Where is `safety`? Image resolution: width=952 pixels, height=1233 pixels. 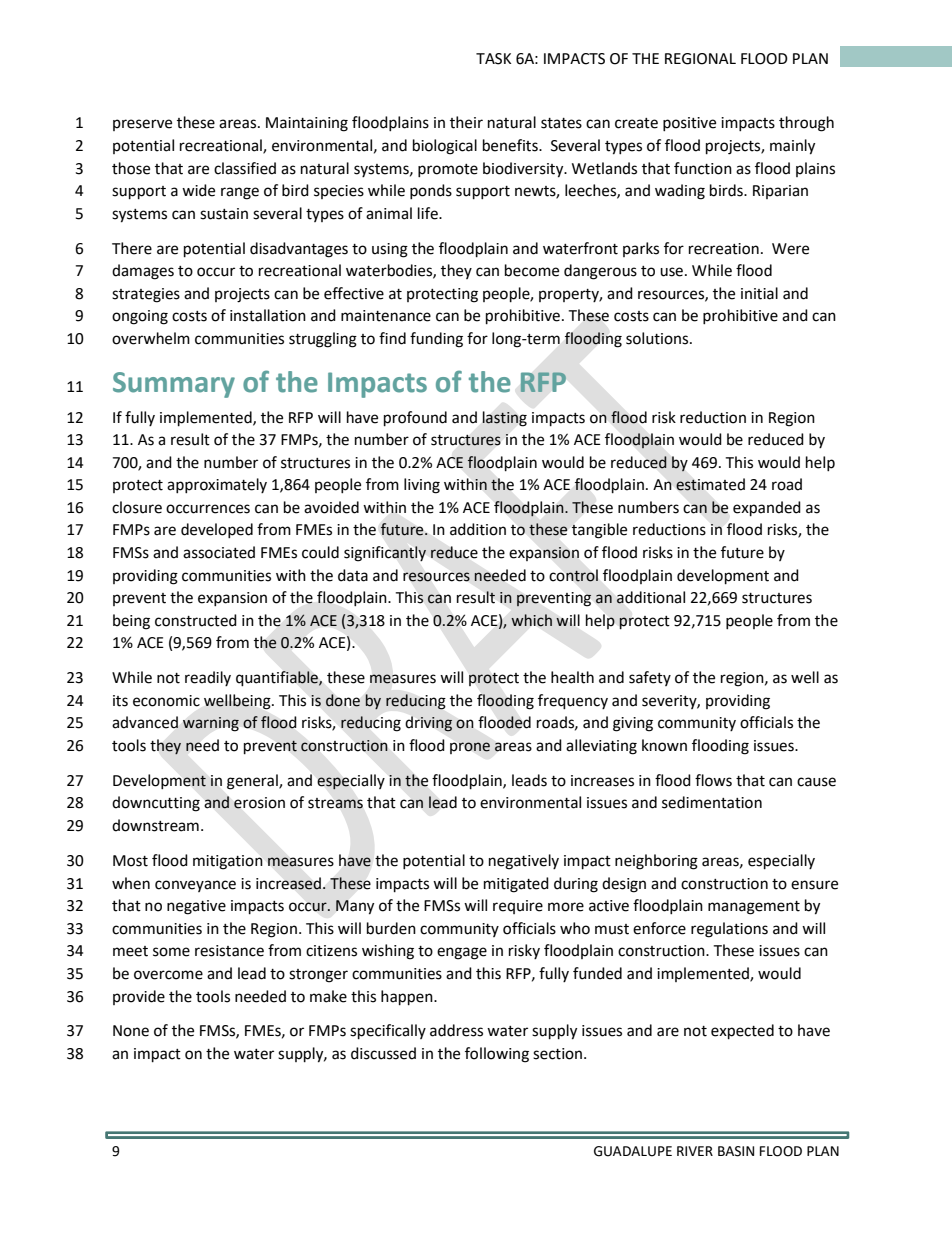
safety is located at coordinates (650, 678).
